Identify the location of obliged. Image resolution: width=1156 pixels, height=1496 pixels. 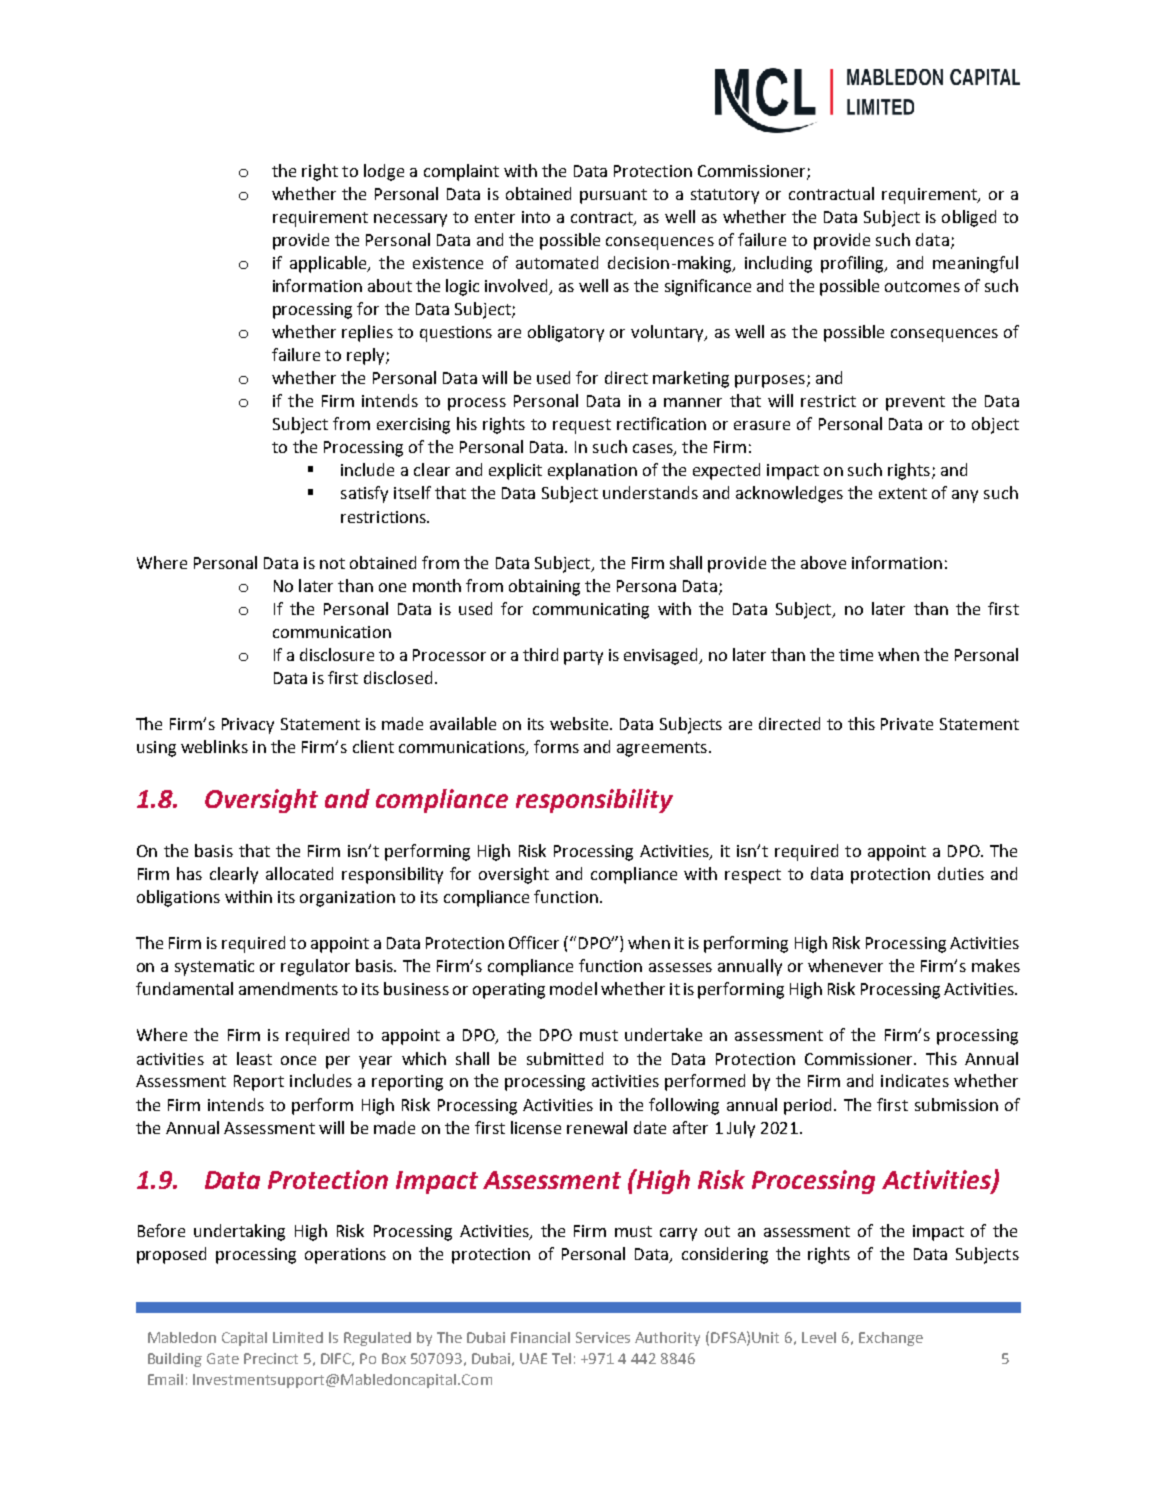
(969, 218).
